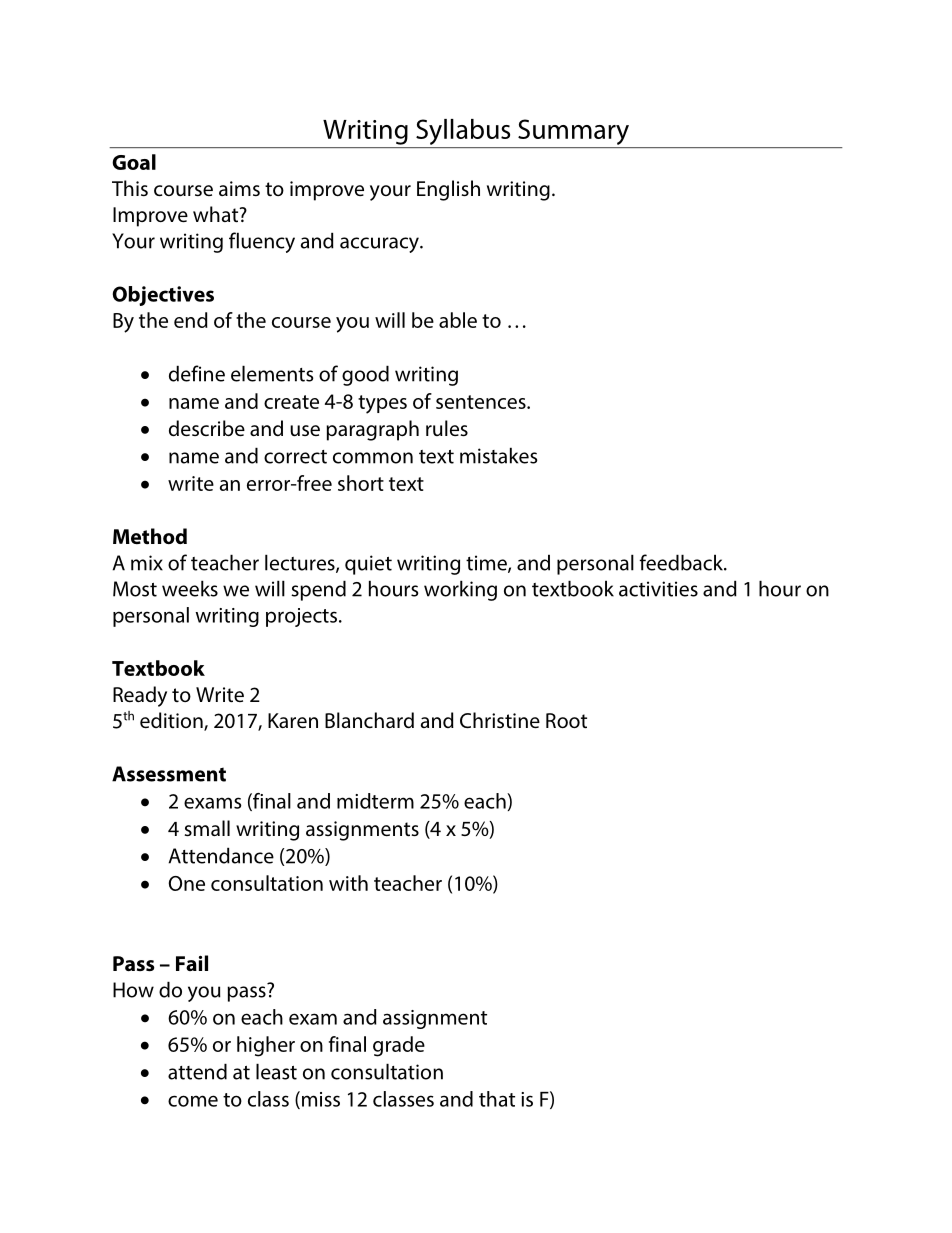 The width and height of the image is (952, 1233). Describe the element at coordinates (399, 1046) in the image. I see `grade` at that location.
